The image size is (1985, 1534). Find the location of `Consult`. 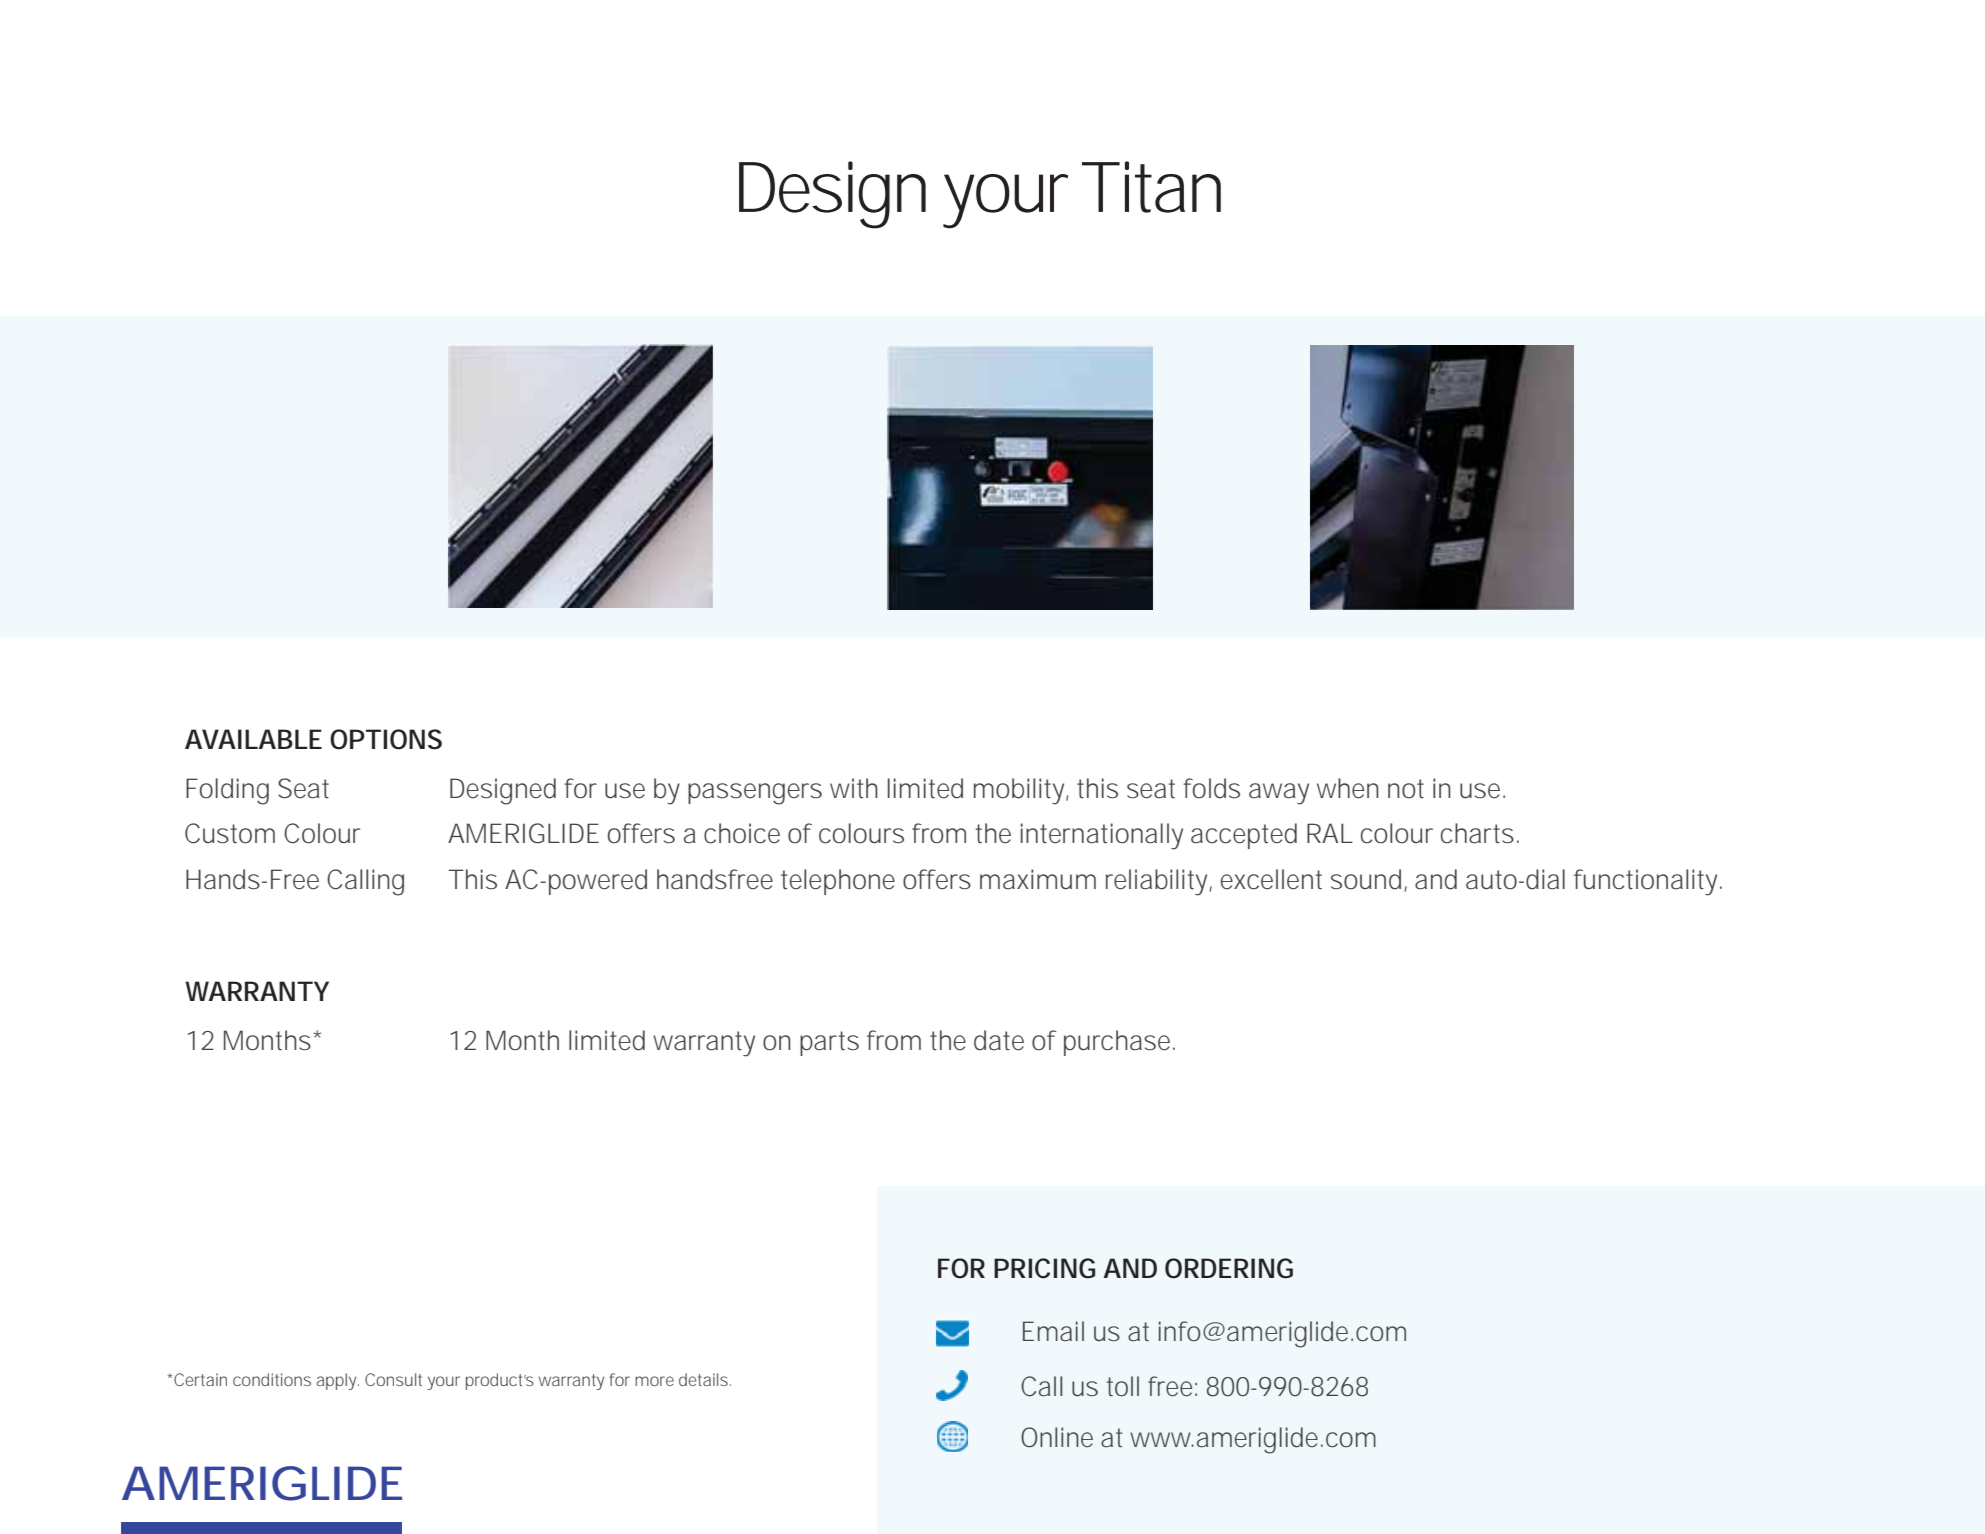

Consult is located at coordinates (393, 1379).
